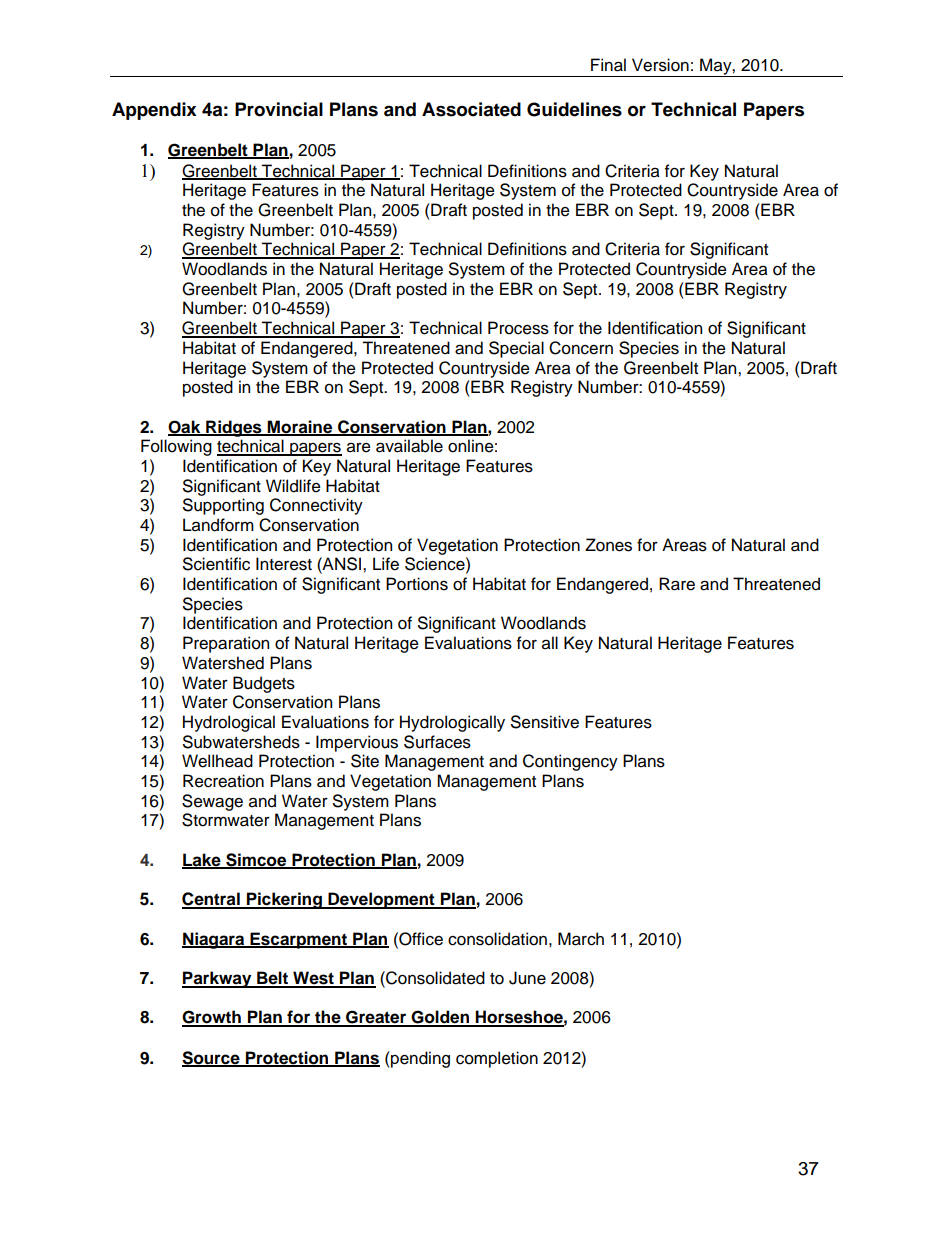 The width and height of the document is (952, 1233). I want to click on Provincial, so click(279, 109).
